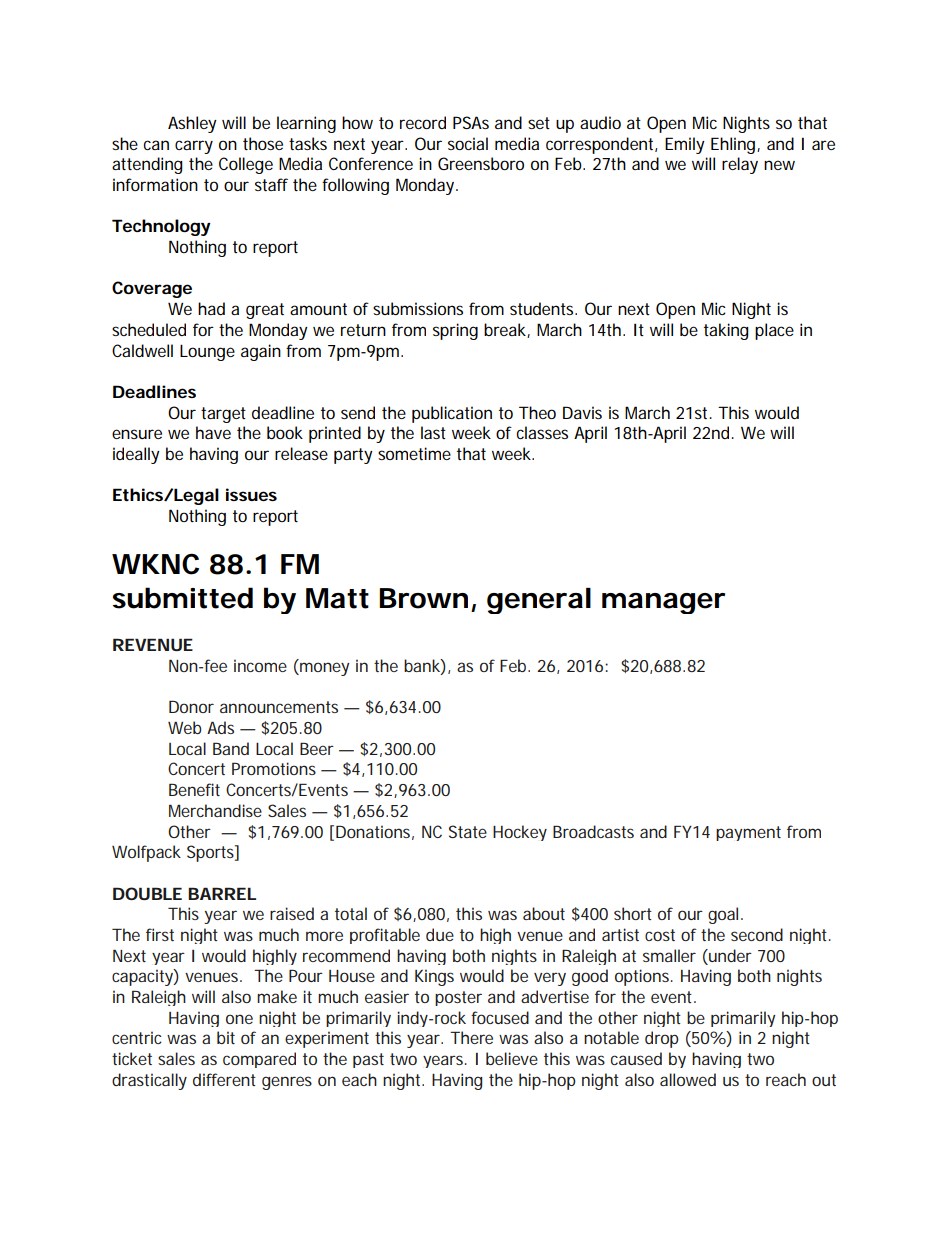 This document has width=952, height=1233. I want to click on submitted, so click(183, 598).
